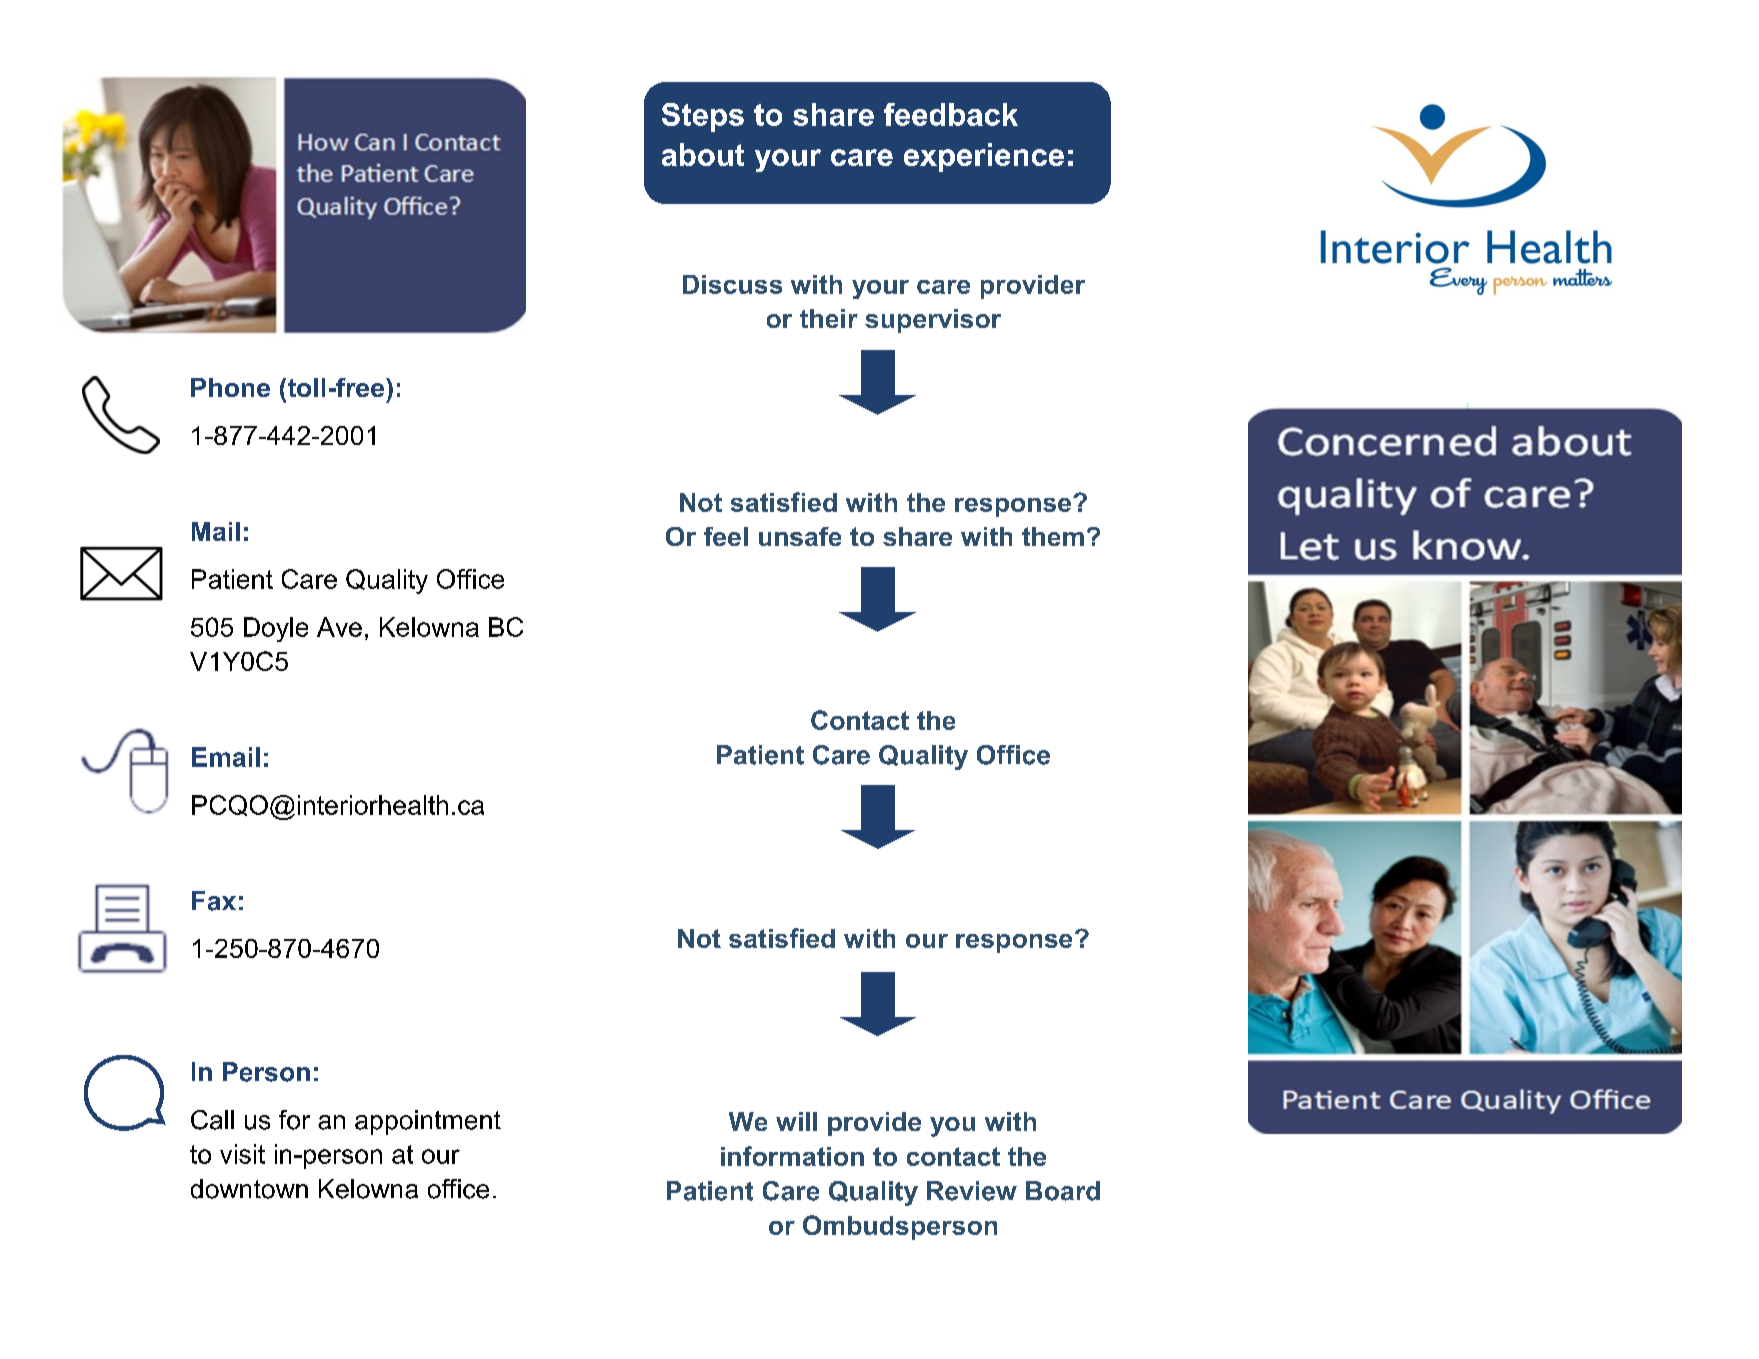 This document has height=1359, width=1759. What do you see at coordinates (984, 157) in the document?
I see `experience` at bounding box center [984, 157].
